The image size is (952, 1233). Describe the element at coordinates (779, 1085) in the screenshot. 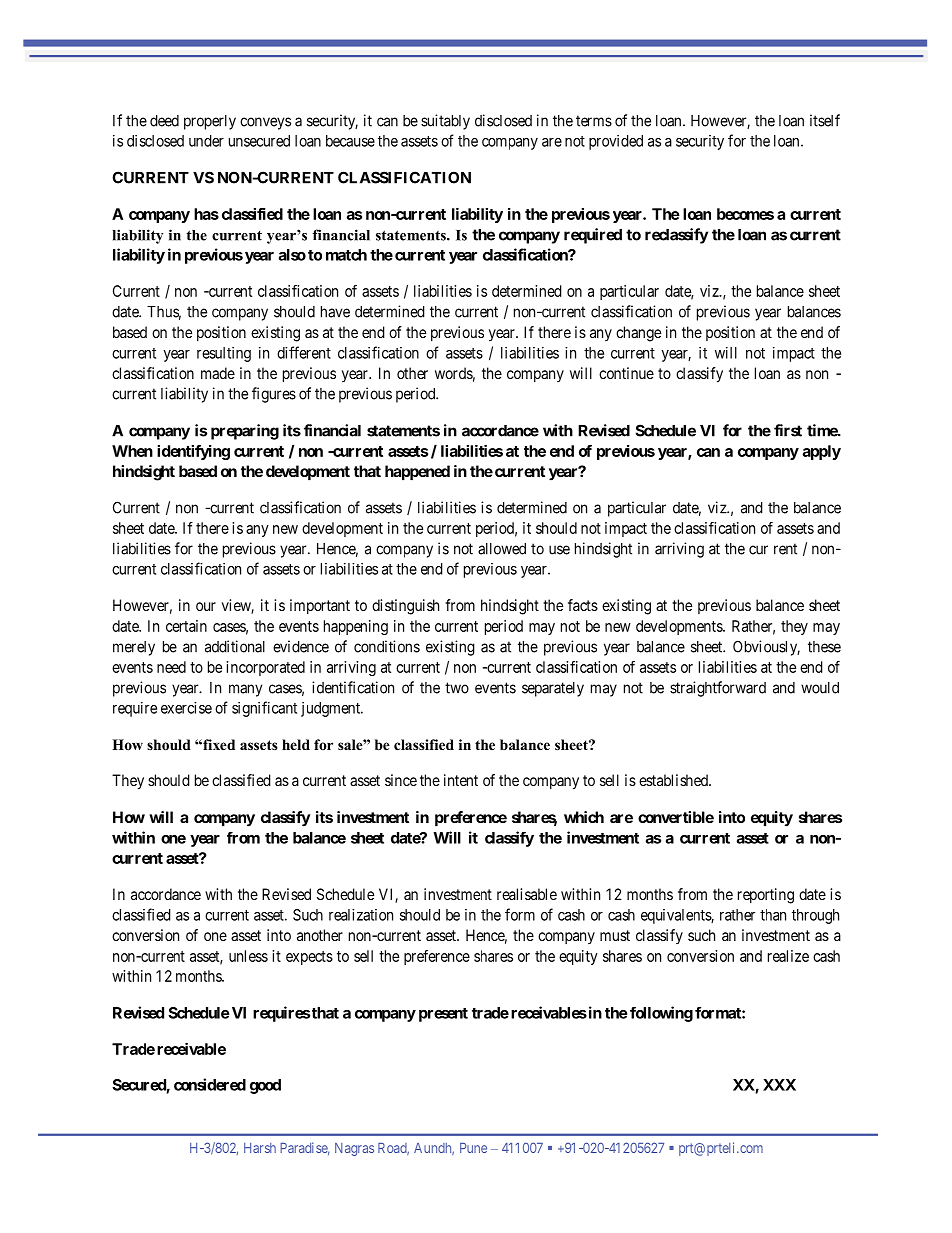

I see `XXX` at that location.
